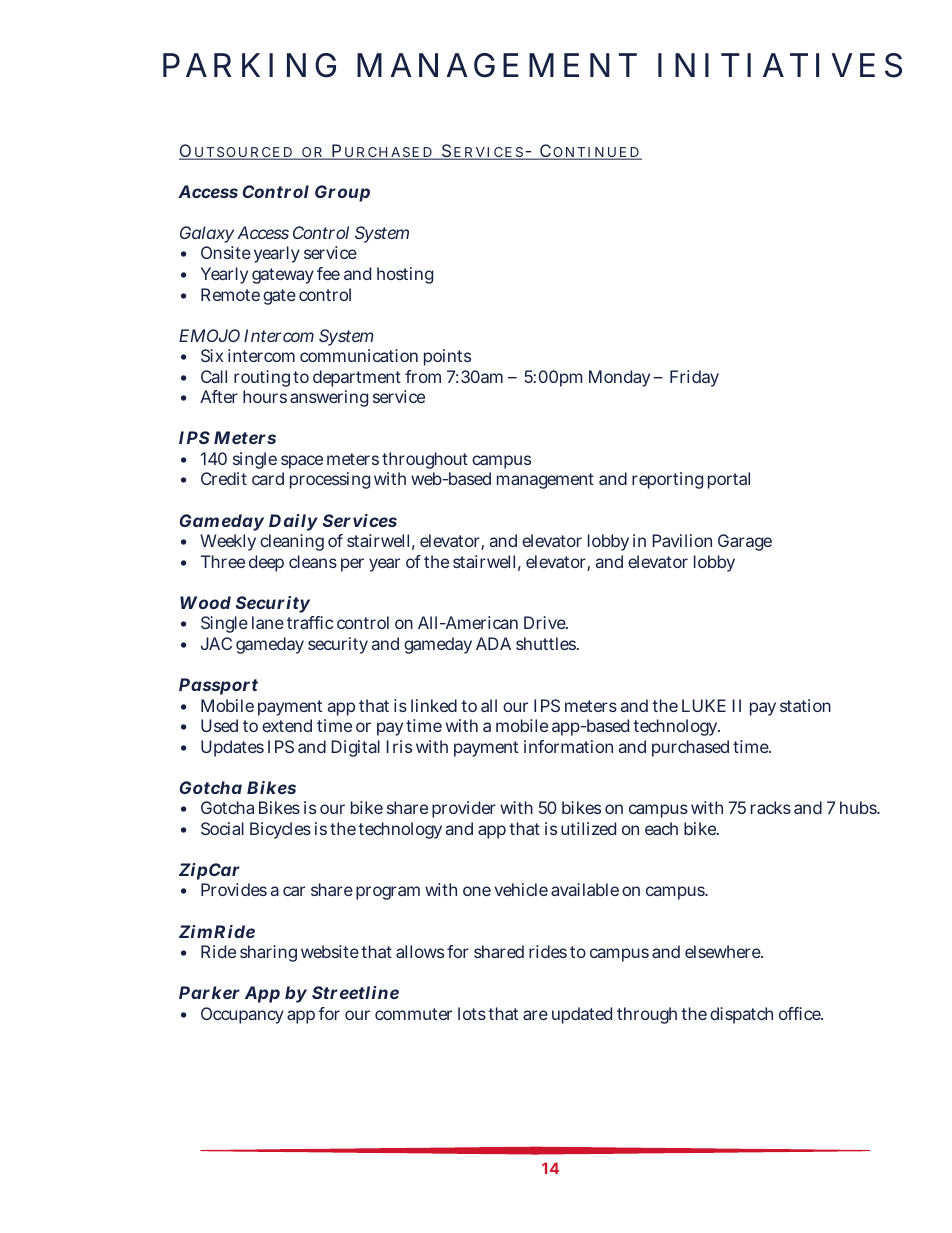 The image size is (952, 1233). What do you see at coordinates (249, 65) in the screenshot?
I see `PARKING` at bounding box center [249, 65].
